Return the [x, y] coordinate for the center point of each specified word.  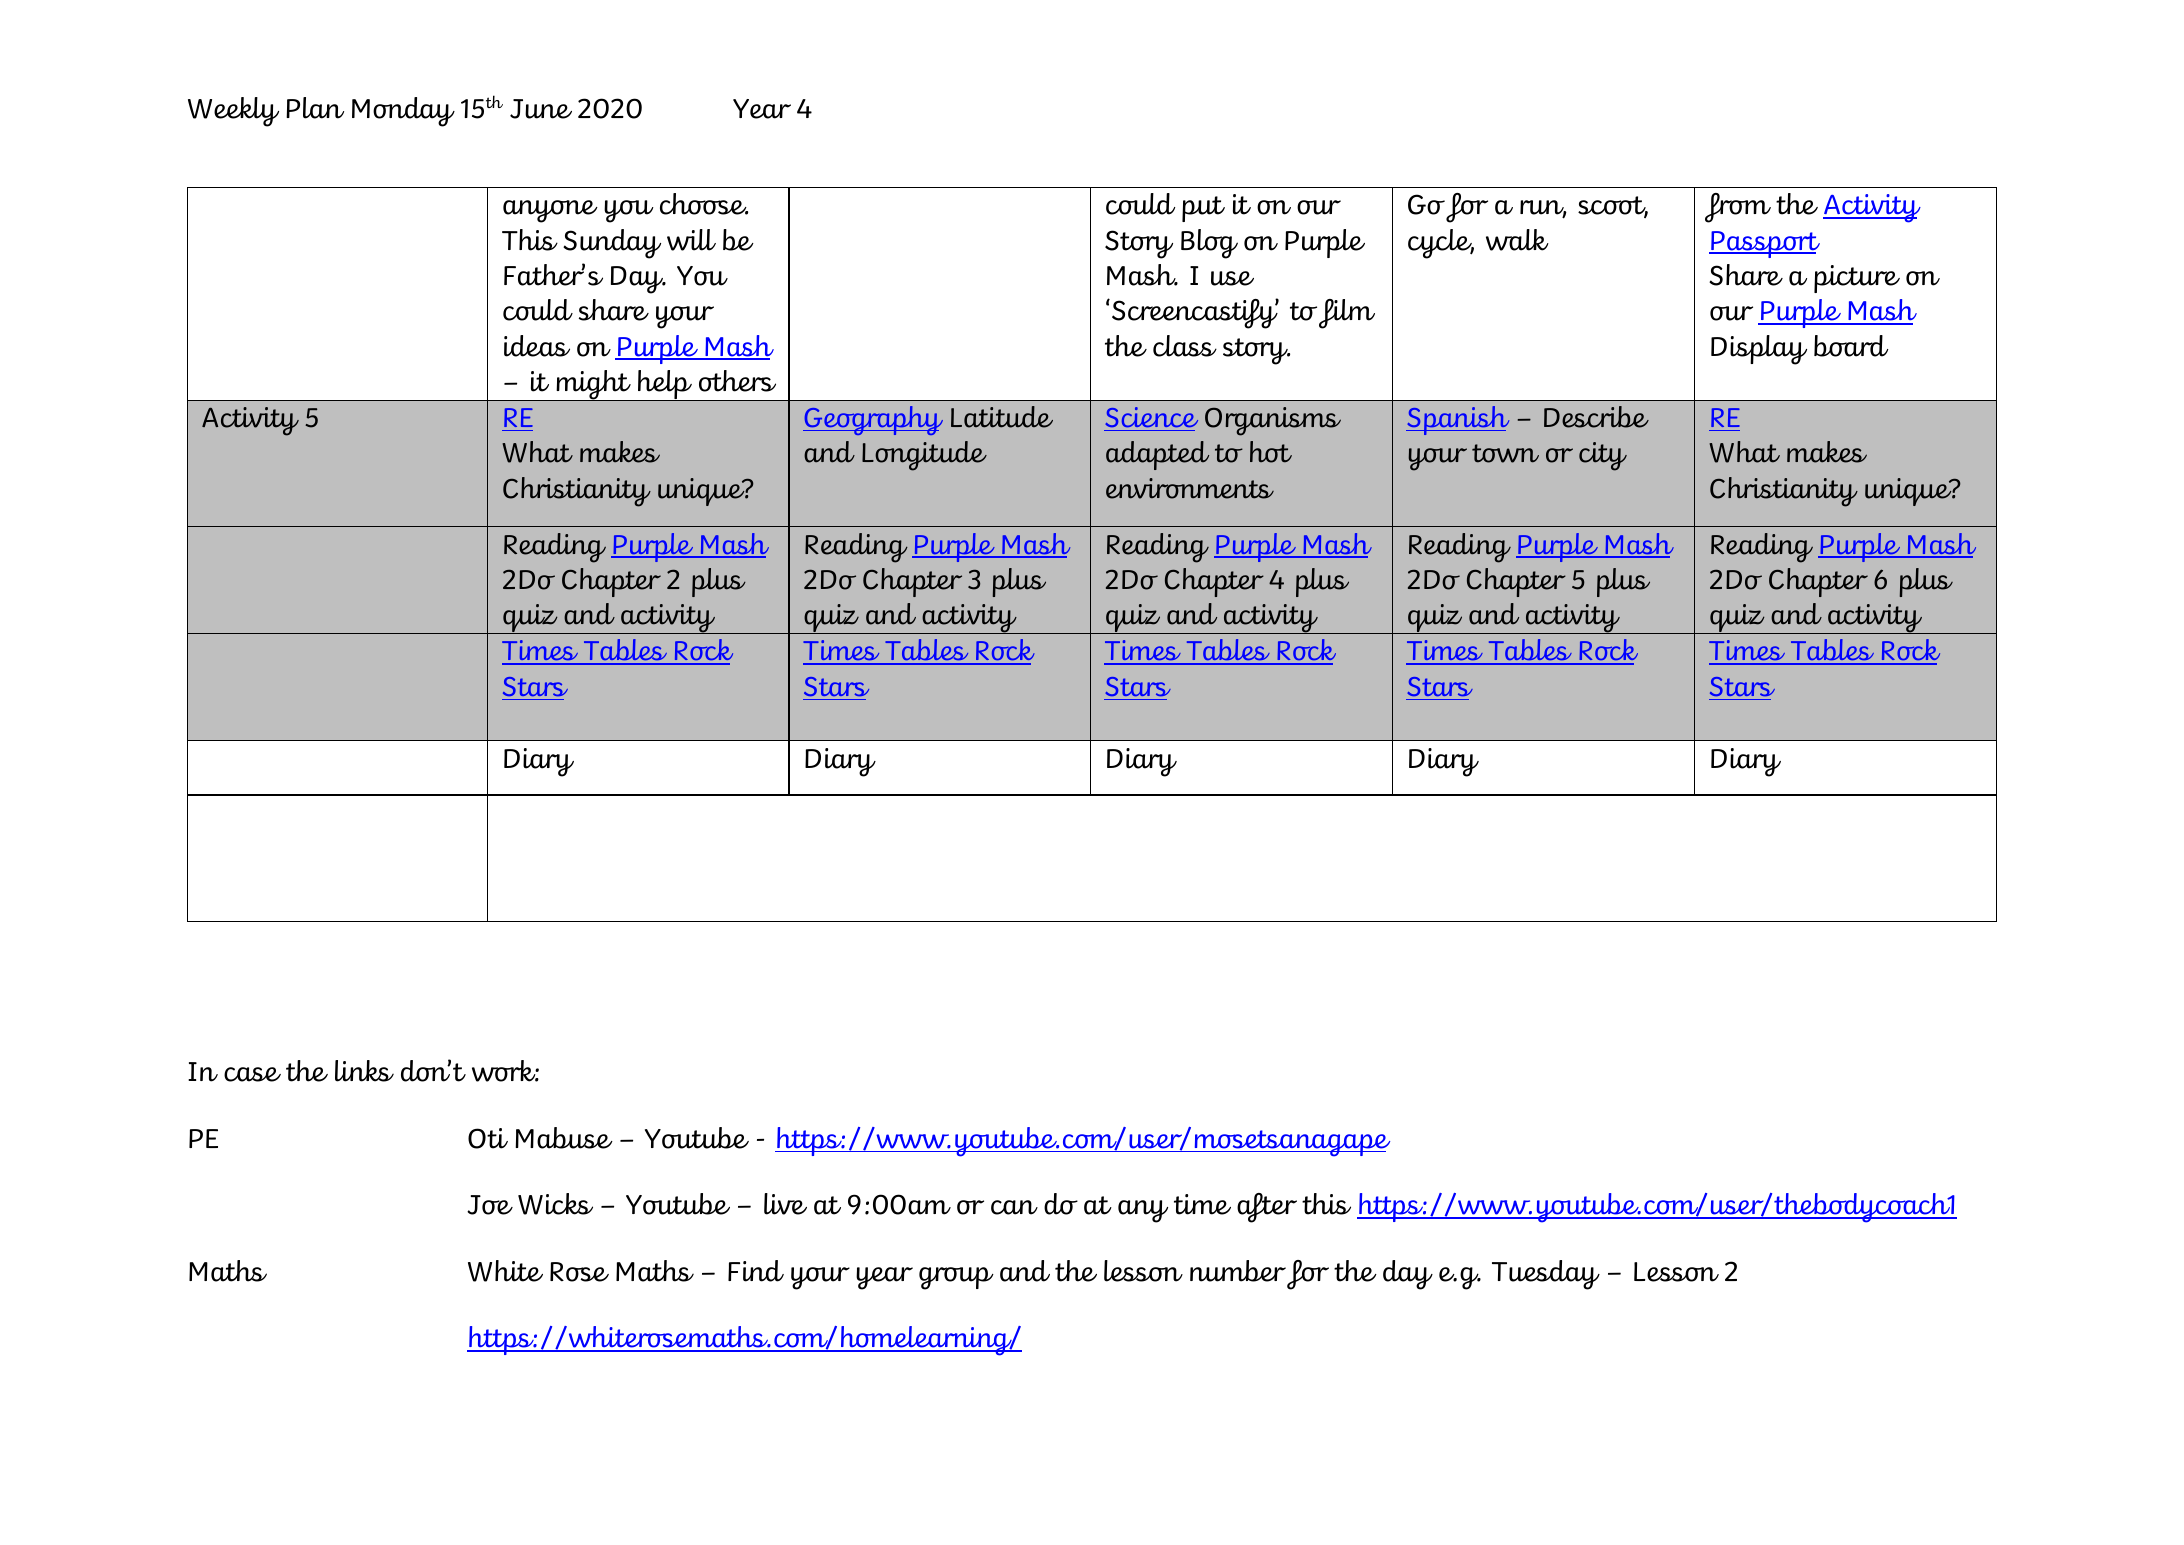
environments [1190, 488]
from [1738, 208]
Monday [403, 112]
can [1014, 1207]
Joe [490, 1205]
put [1203, 209]
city [1603, 456]
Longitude [924, 456]
